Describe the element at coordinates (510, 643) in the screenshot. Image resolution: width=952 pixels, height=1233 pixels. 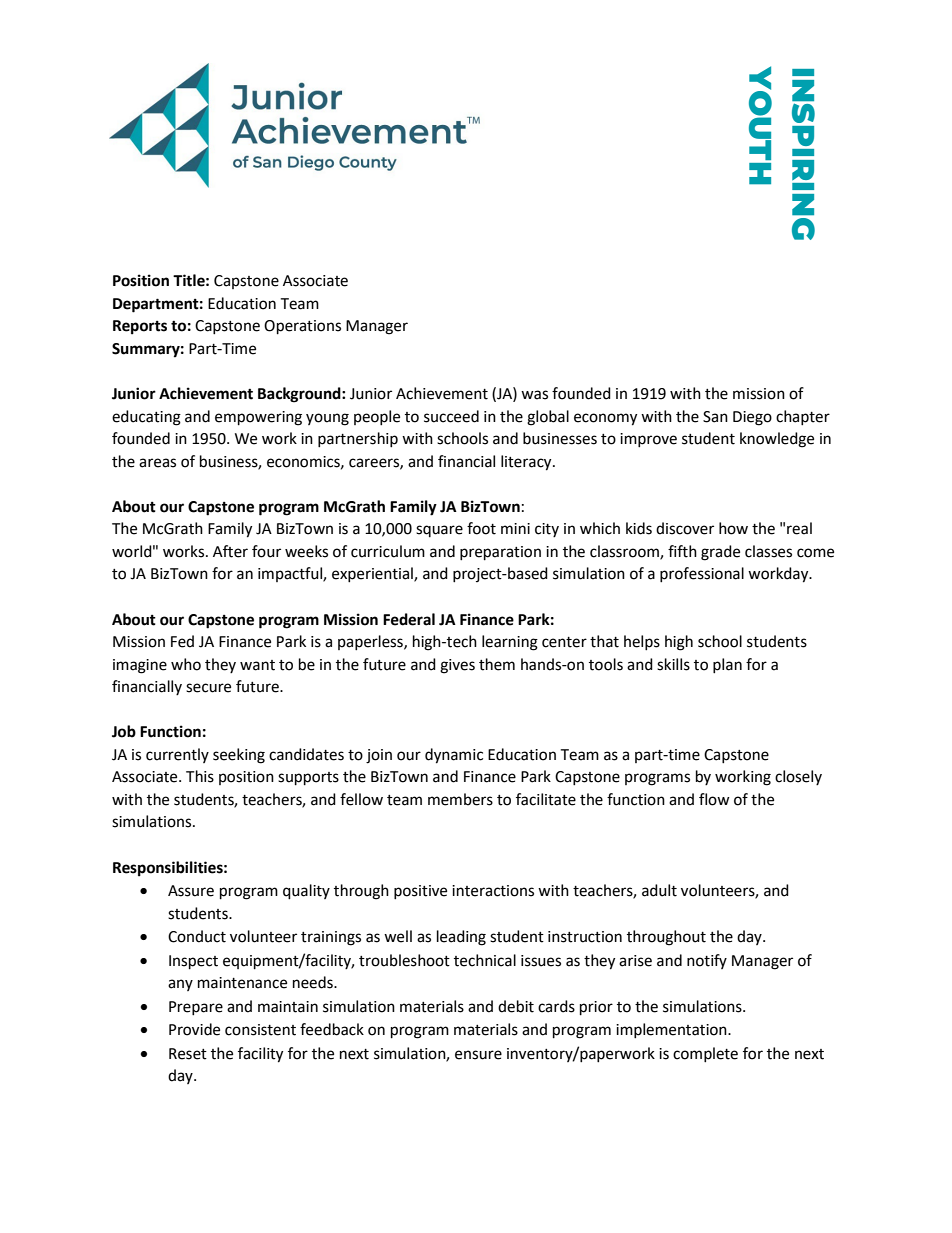
I see `learning` at that location.
